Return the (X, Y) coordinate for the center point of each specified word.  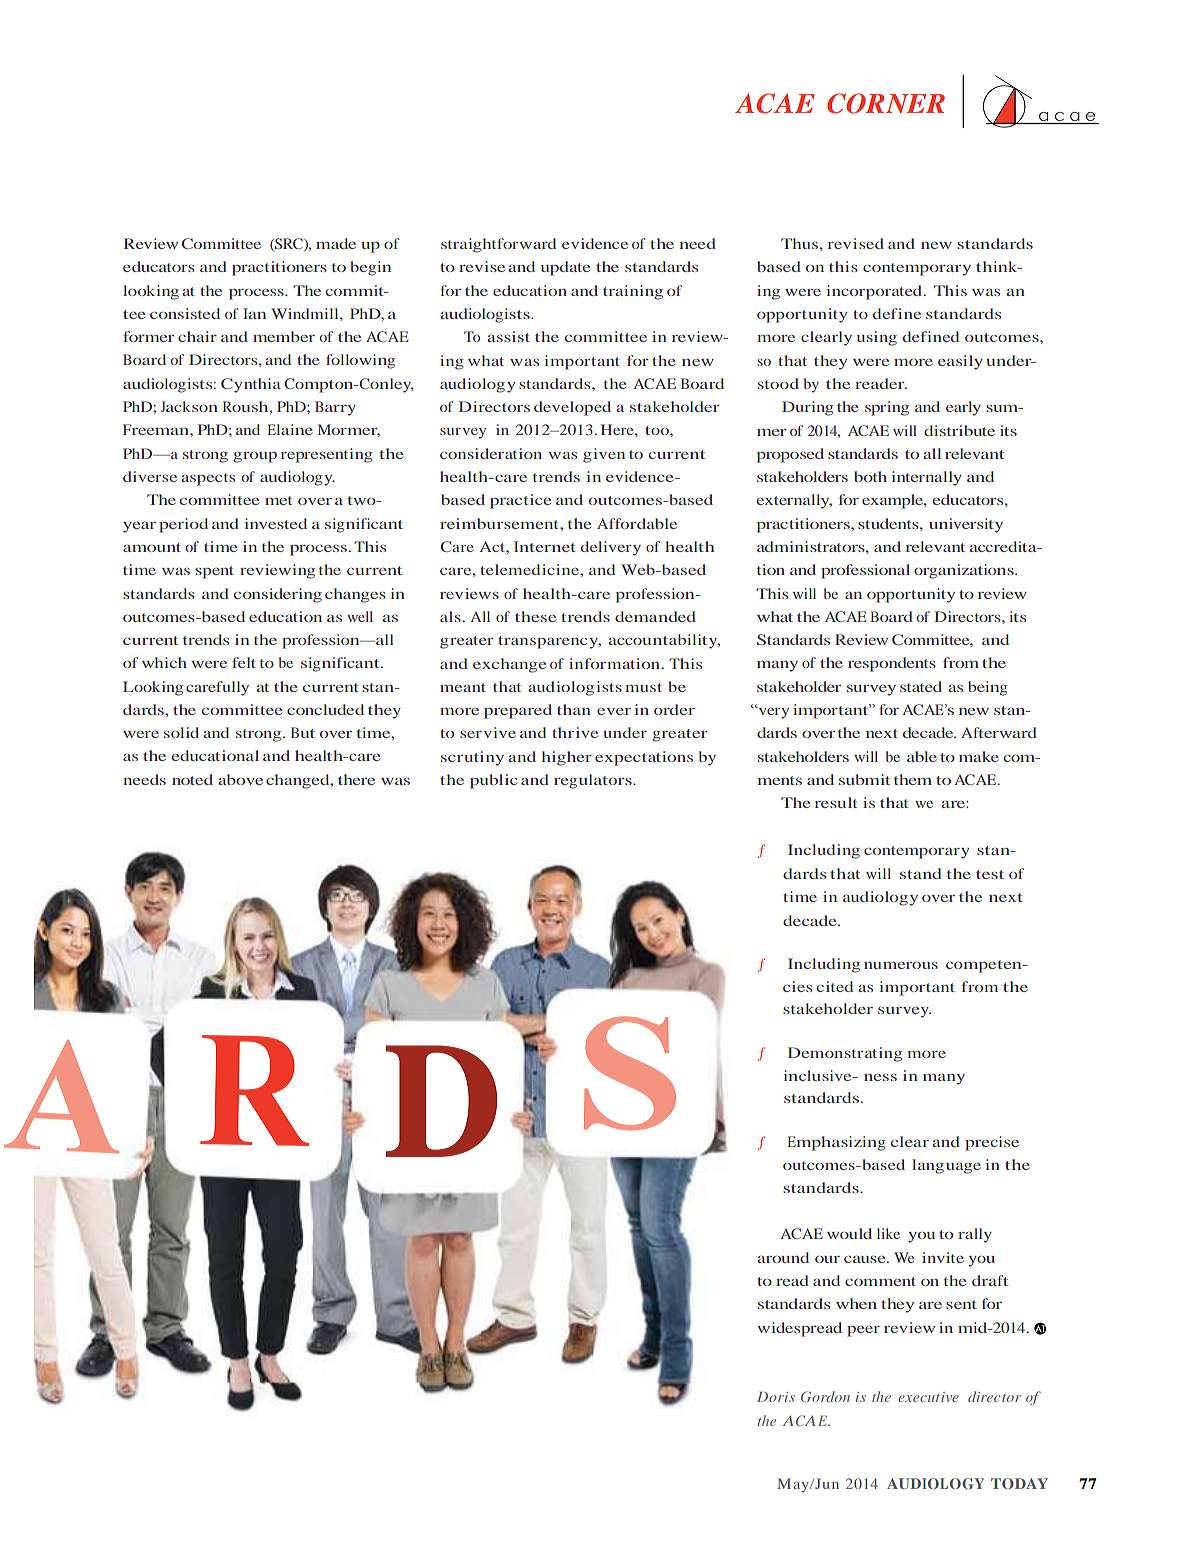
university (966, 525)
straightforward (498, 245)
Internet (545, 546)
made (336, 243)
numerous (901, 965)
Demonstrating (845, 1054)
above (240, 779)
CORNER (886, 103)
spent (215, 572)
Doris (776, 1396)
